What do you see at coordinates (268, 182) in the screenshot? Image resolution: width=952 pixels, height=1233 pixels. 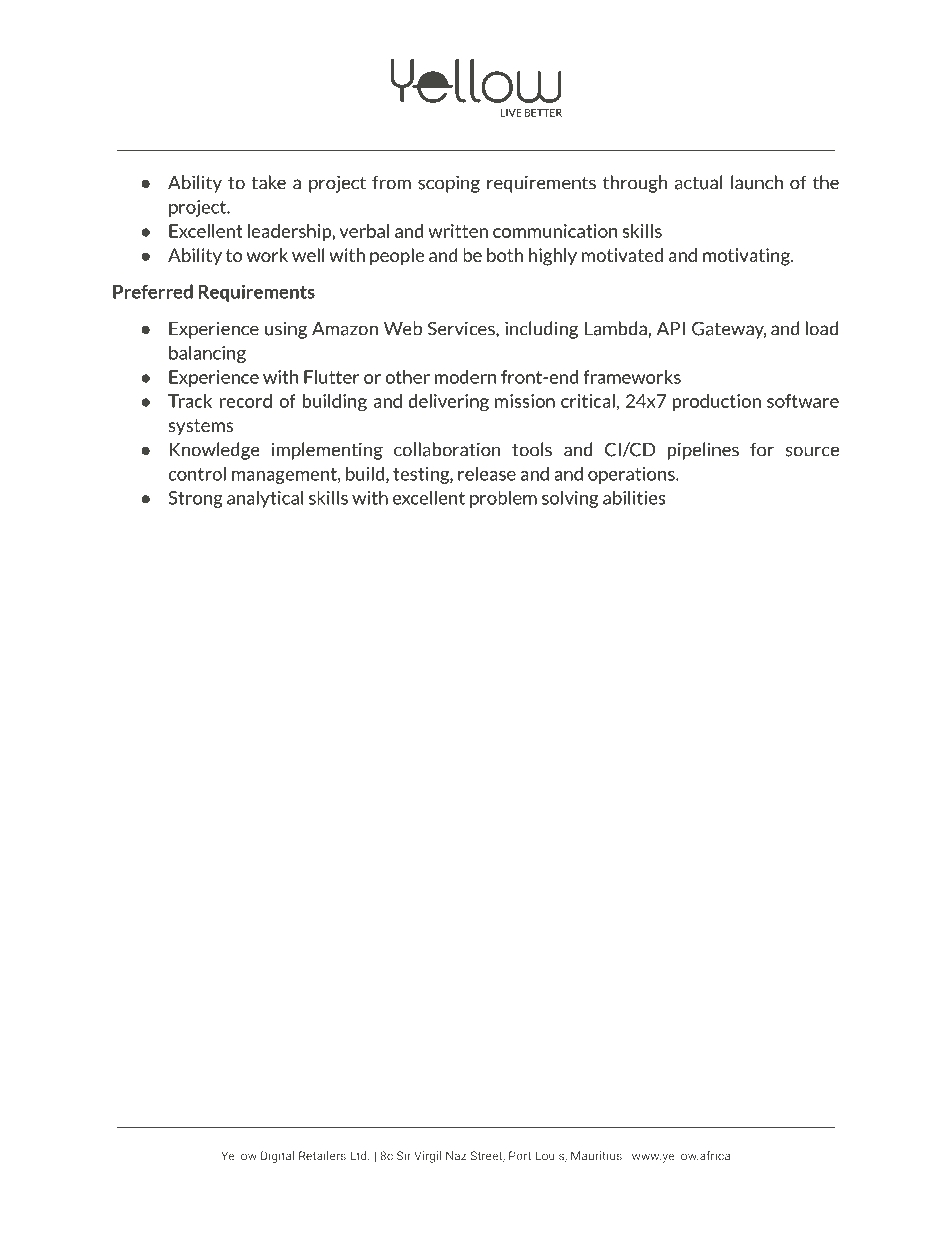 I see `take` at bounding box center [268, 182].
